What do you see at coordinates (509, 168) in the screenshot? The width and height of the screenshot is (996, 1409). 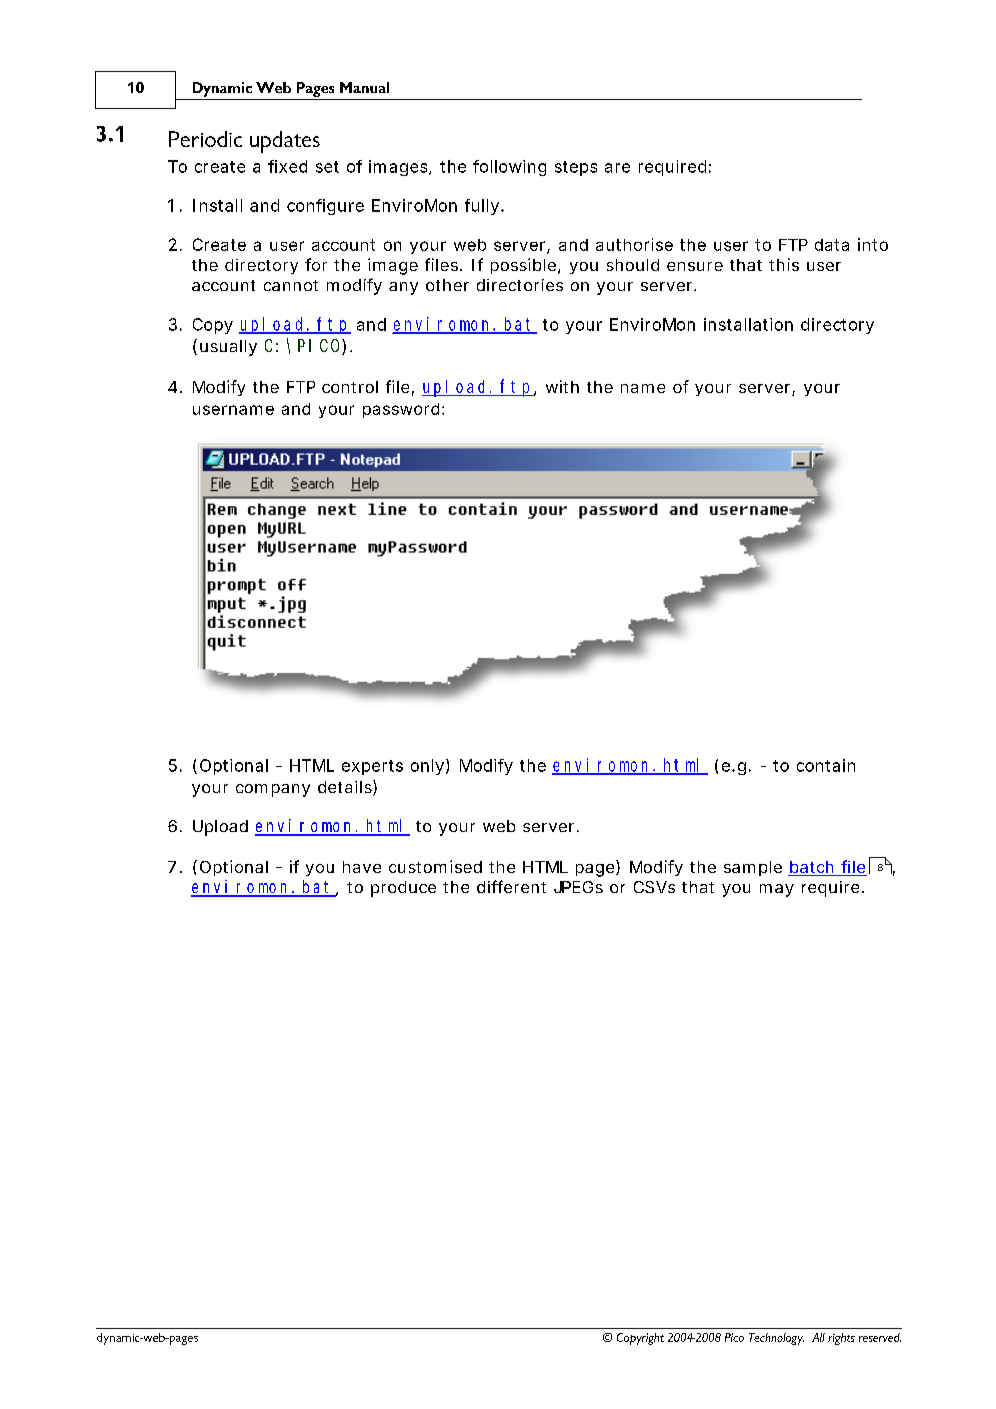 I see `following` at bounding box center [509, 168].
